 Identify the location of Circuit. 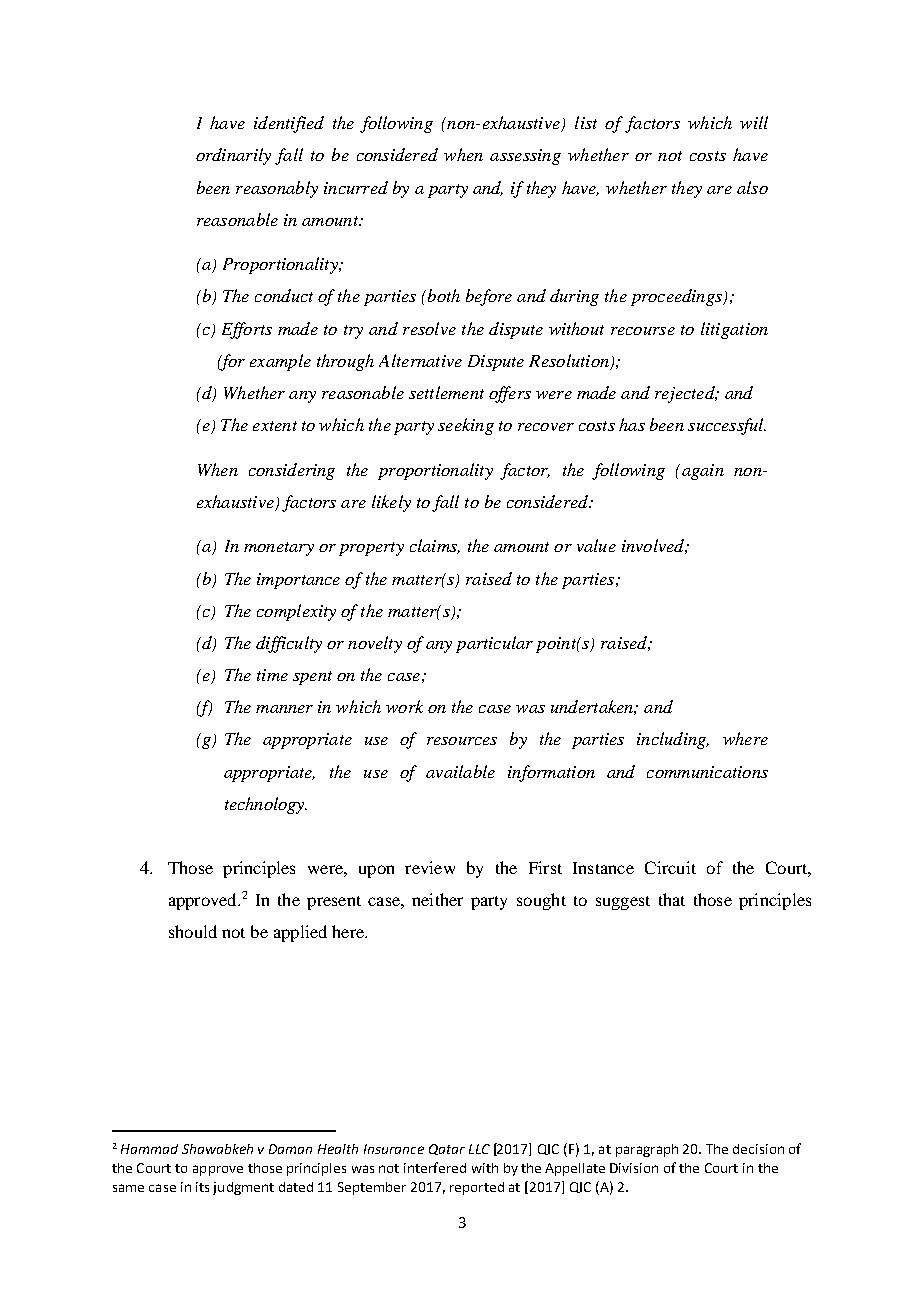
(670, 867).
